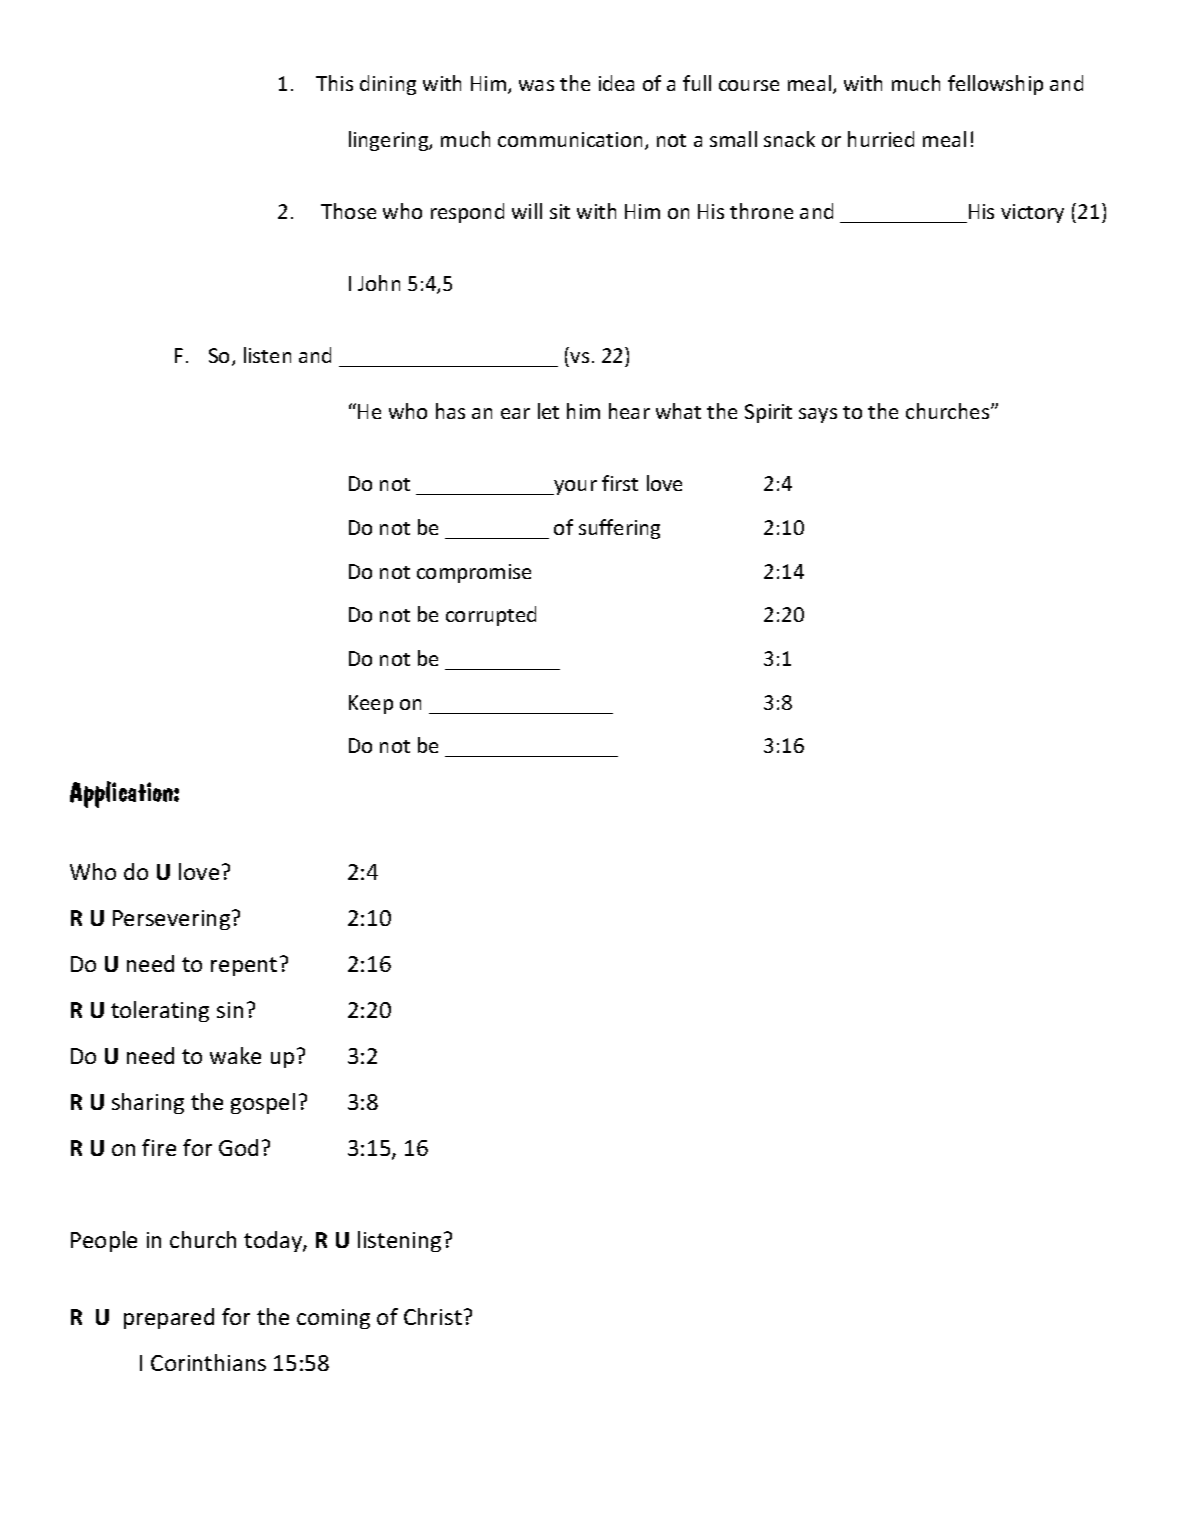  What do you see at coordinates (433, 1316) in the screenshot?
I see `Christ` at bounding box center [433, 1316].
